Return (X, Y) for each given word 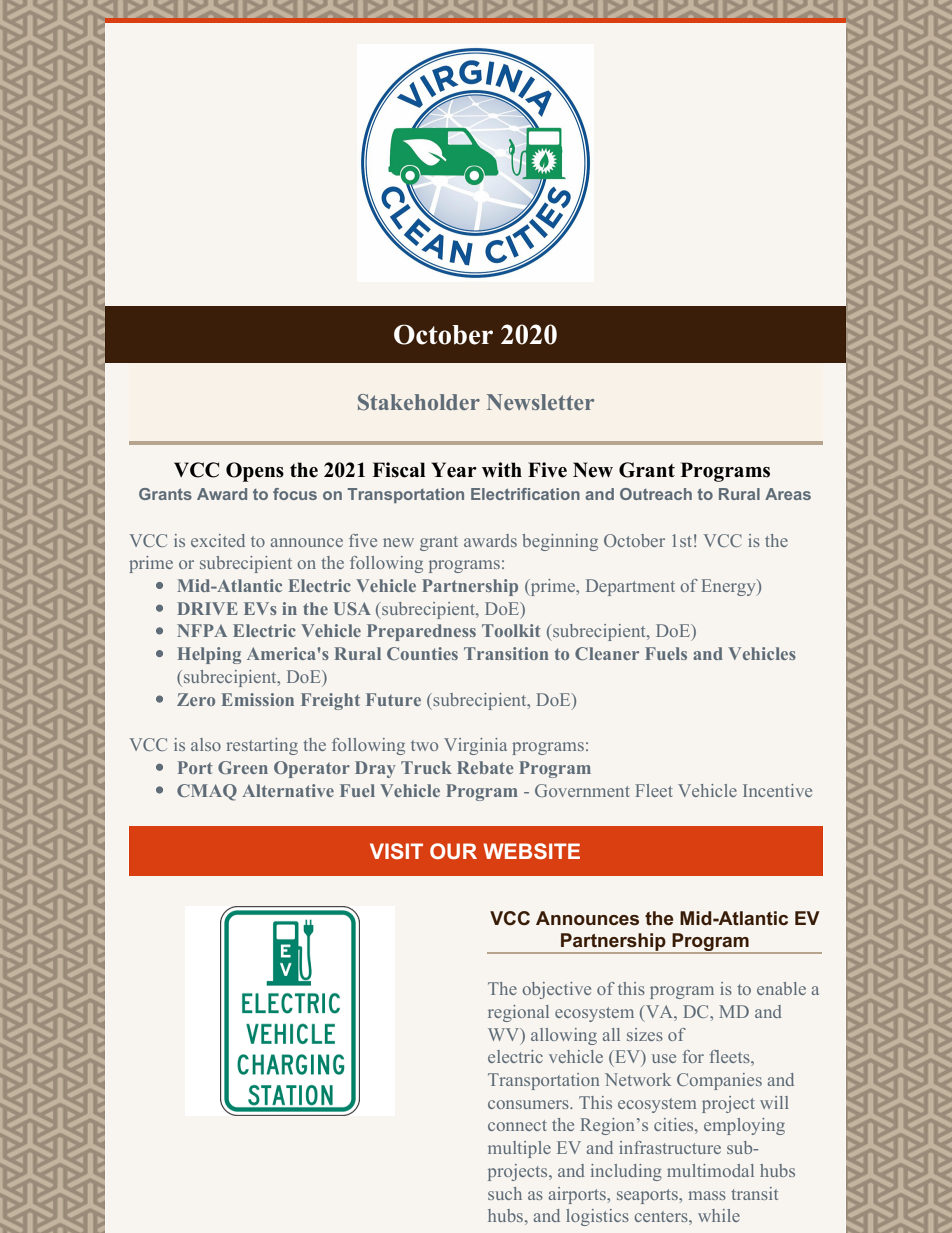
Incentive (777, 790)
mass (707, 1195)
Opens (255, 472)
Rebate (485, 767)
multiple (519, 1149)
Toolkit (511, 630)
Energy (729, 587)
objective (556, 990)
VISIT (396, 851)
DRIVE (207, 608)
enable (781, 988)
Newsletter (540, 402)
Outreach (656, 494)
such (505, 1193)
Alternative (288, 790)
